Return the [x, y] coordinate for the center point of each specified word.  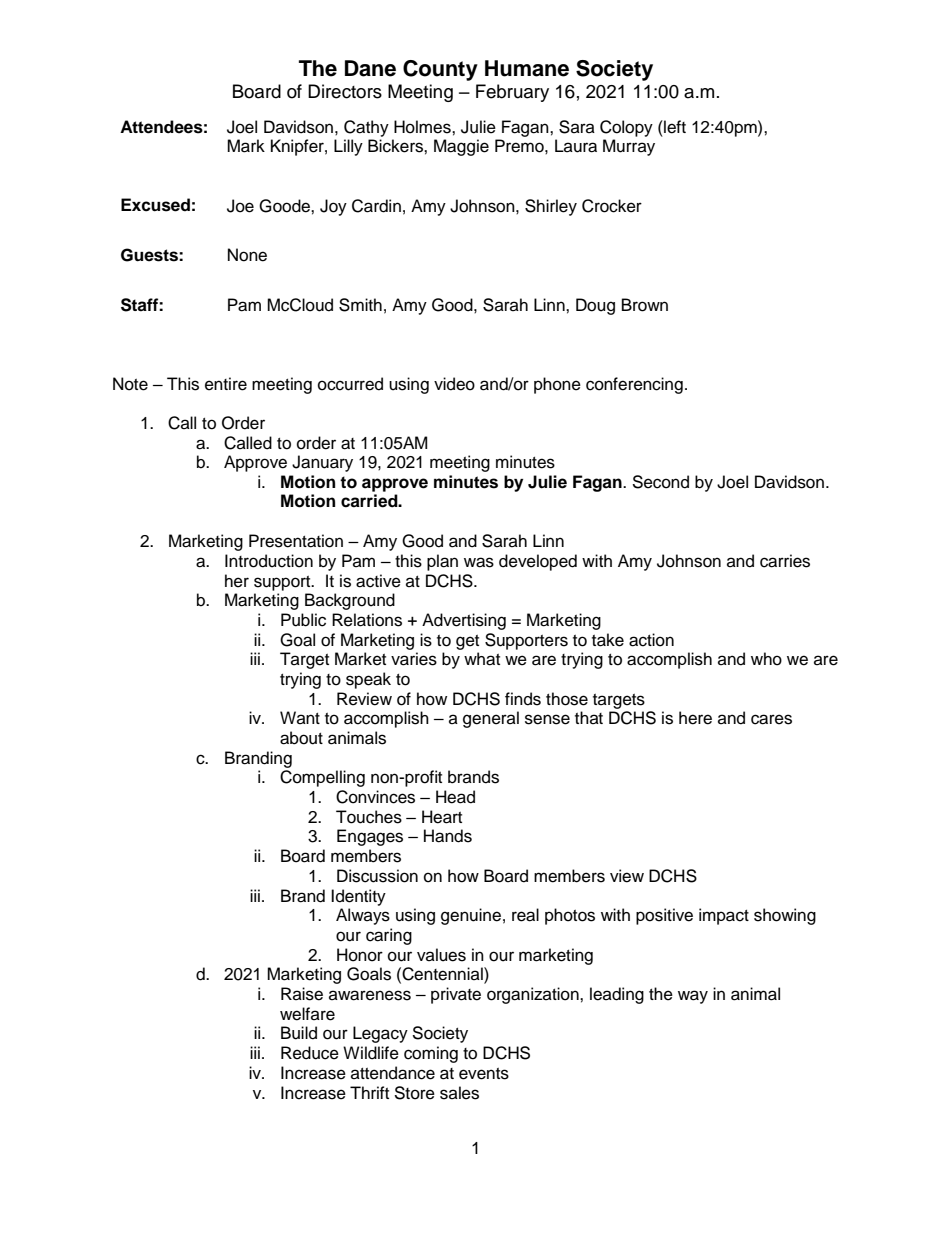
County [440, 70]
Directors [345, 91]
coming [431, 1054]
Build [299, 1033]
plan [442, 562]
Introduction [269, 561]
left [674, 127]
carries [785, 561]
